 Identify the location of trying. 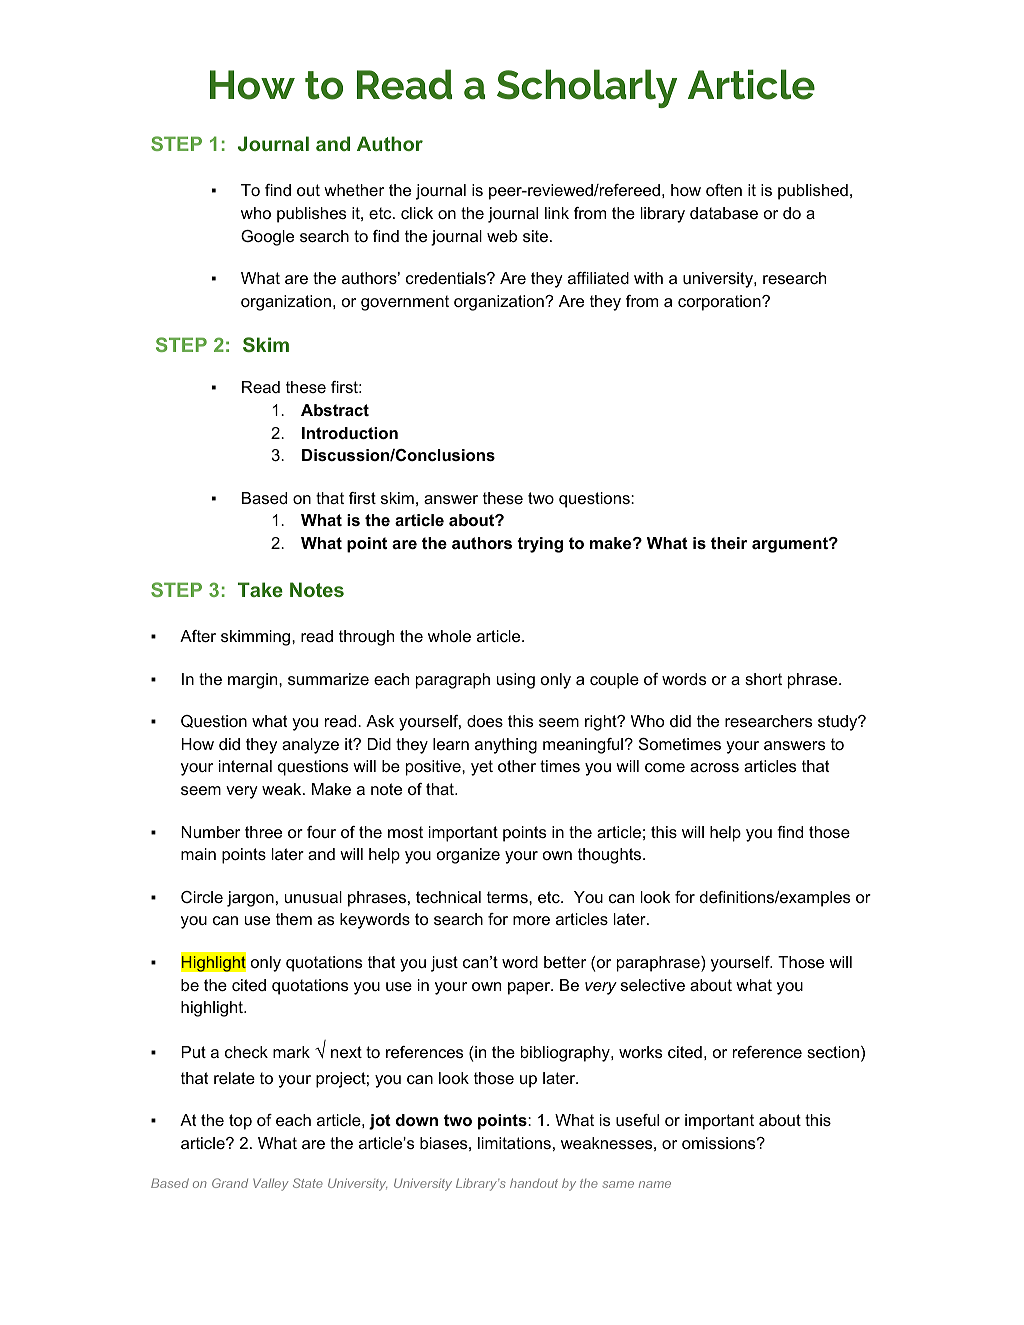
(540, 545).
